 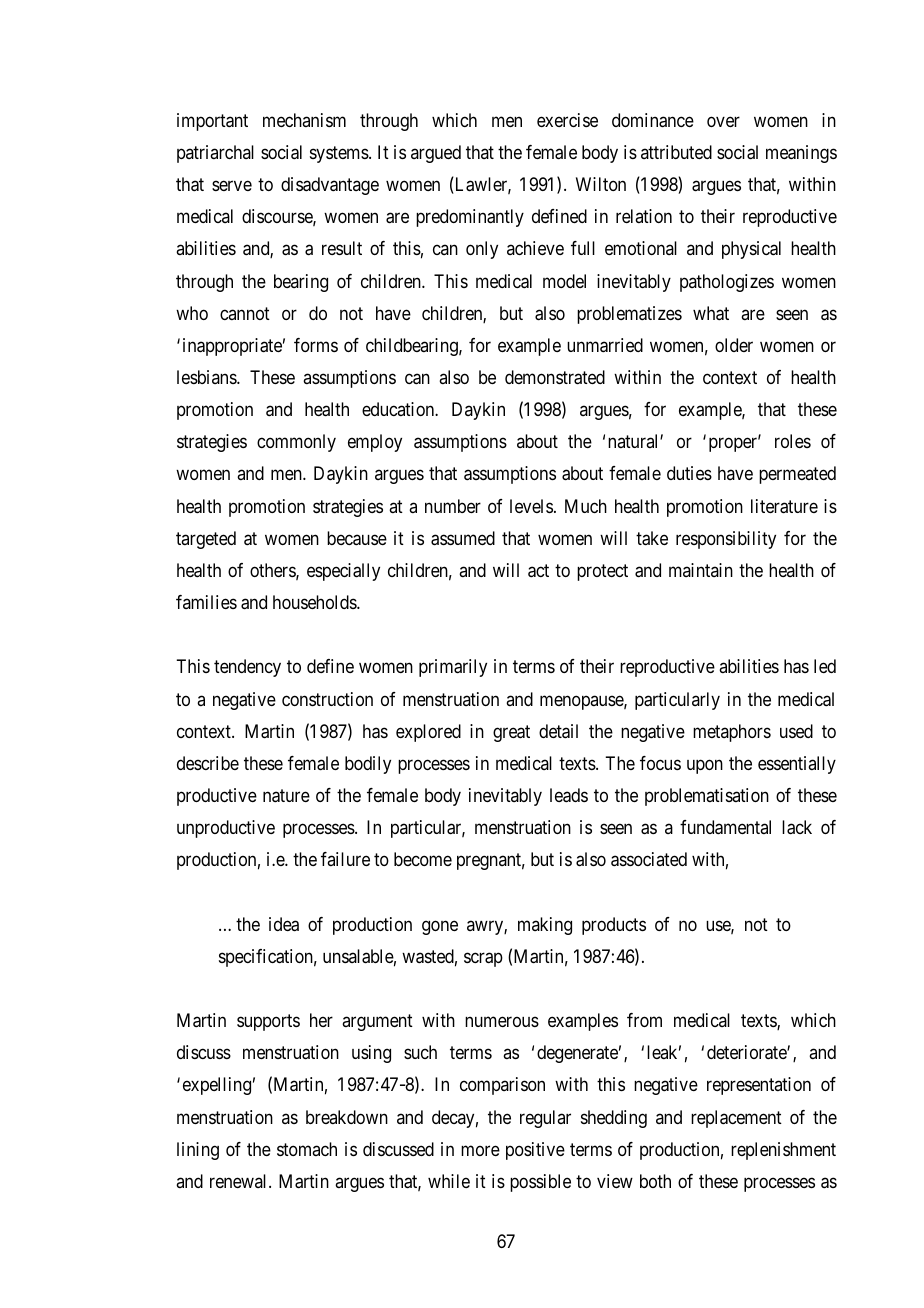 I want to click on idea, so click(x=284, y=924).
